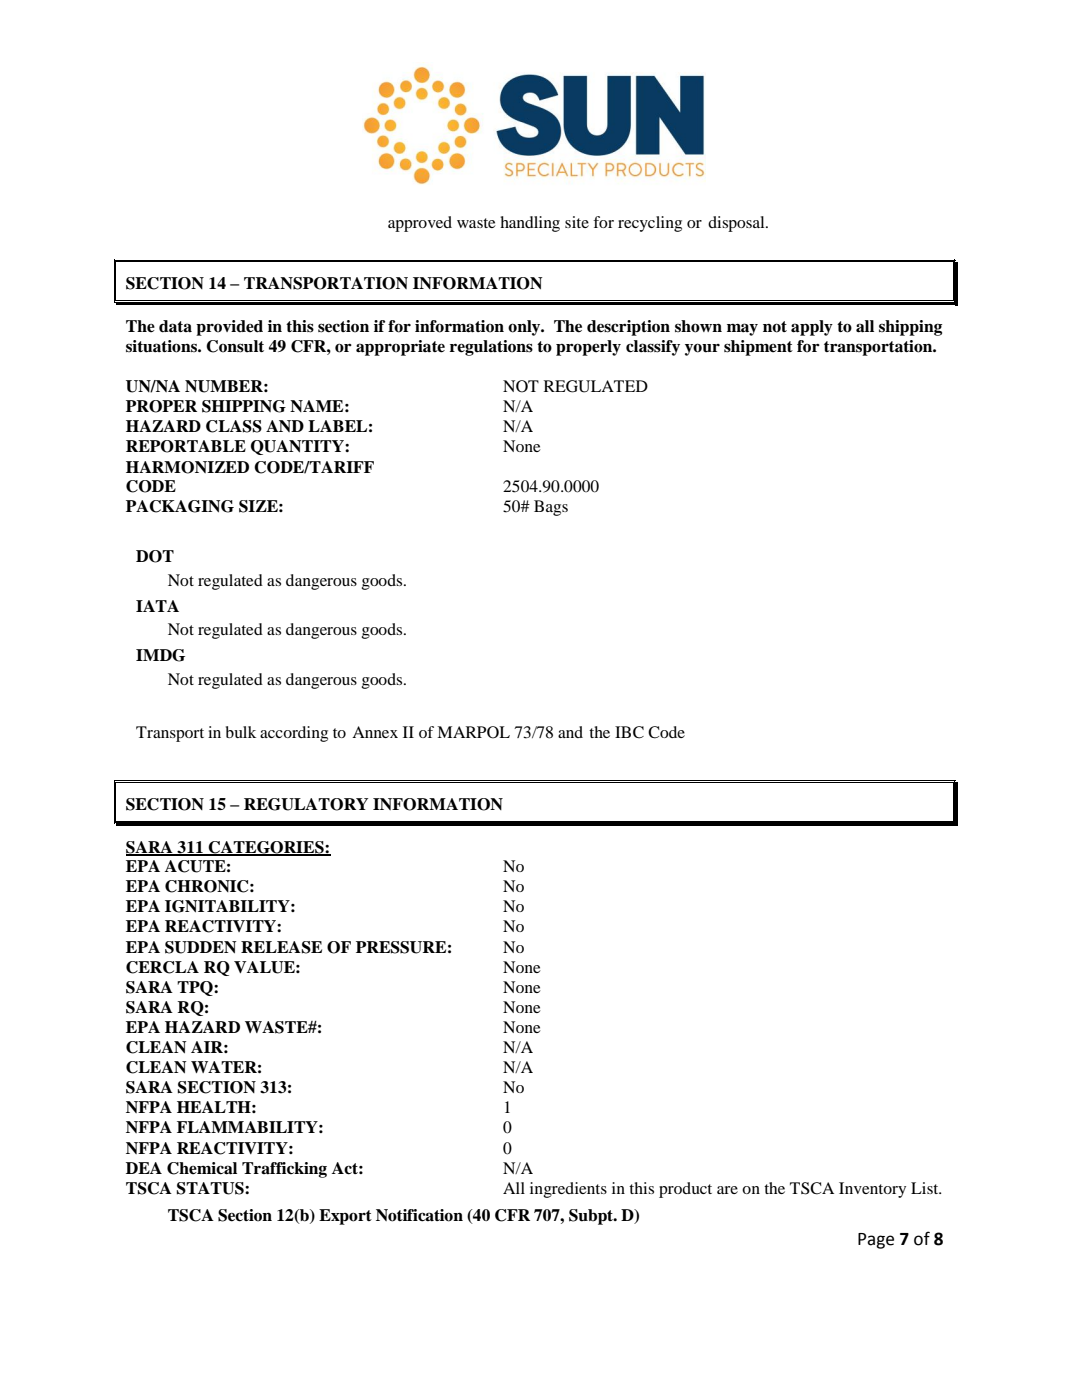 The height and width of the screenshot is (1384, 1069). I want to click on Bags, so click(551, 508).
